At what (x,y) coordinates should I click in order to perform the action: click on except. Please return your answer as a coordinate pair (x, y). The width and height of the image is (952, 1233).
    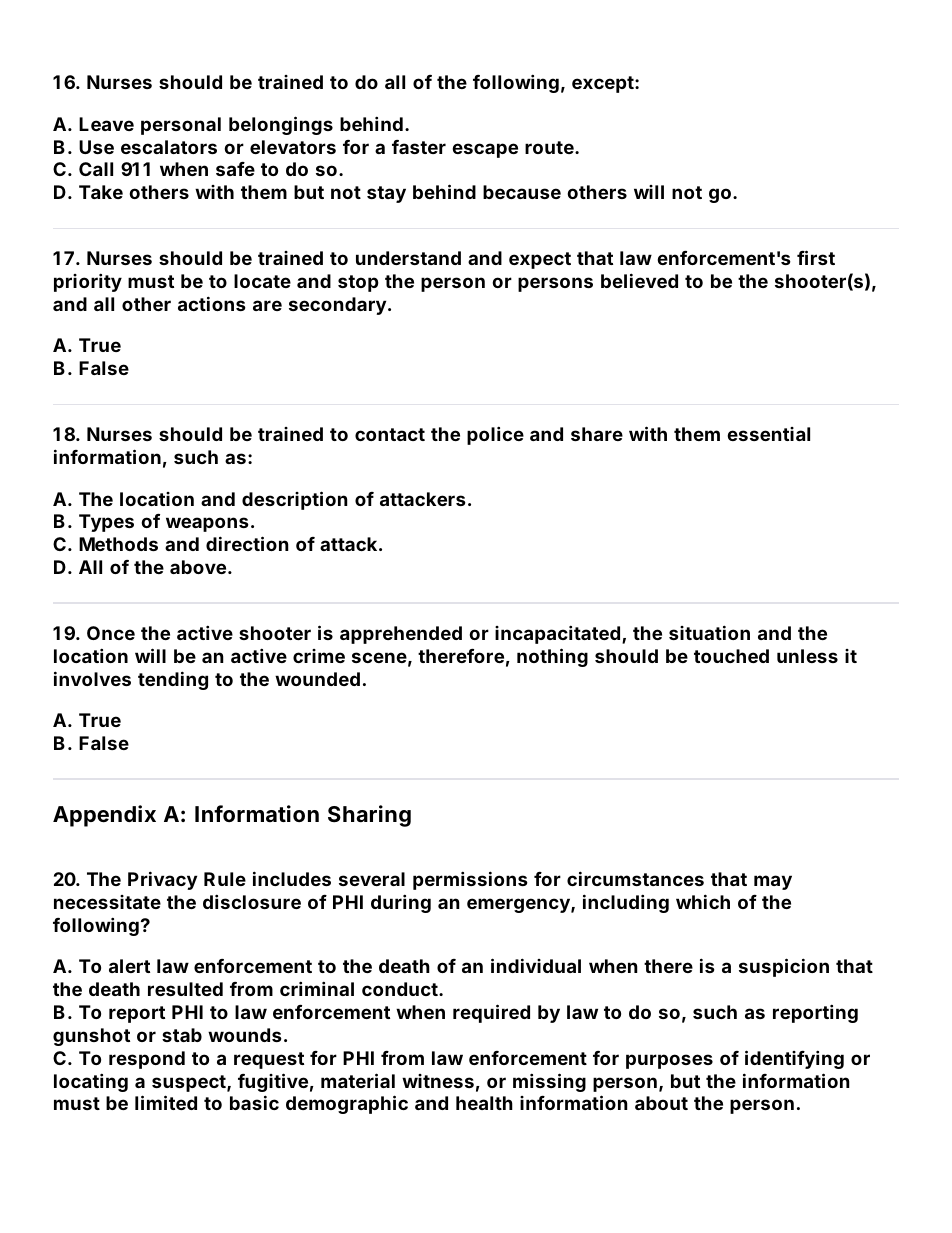
    Looking at the image, I should click on (604, 84).
